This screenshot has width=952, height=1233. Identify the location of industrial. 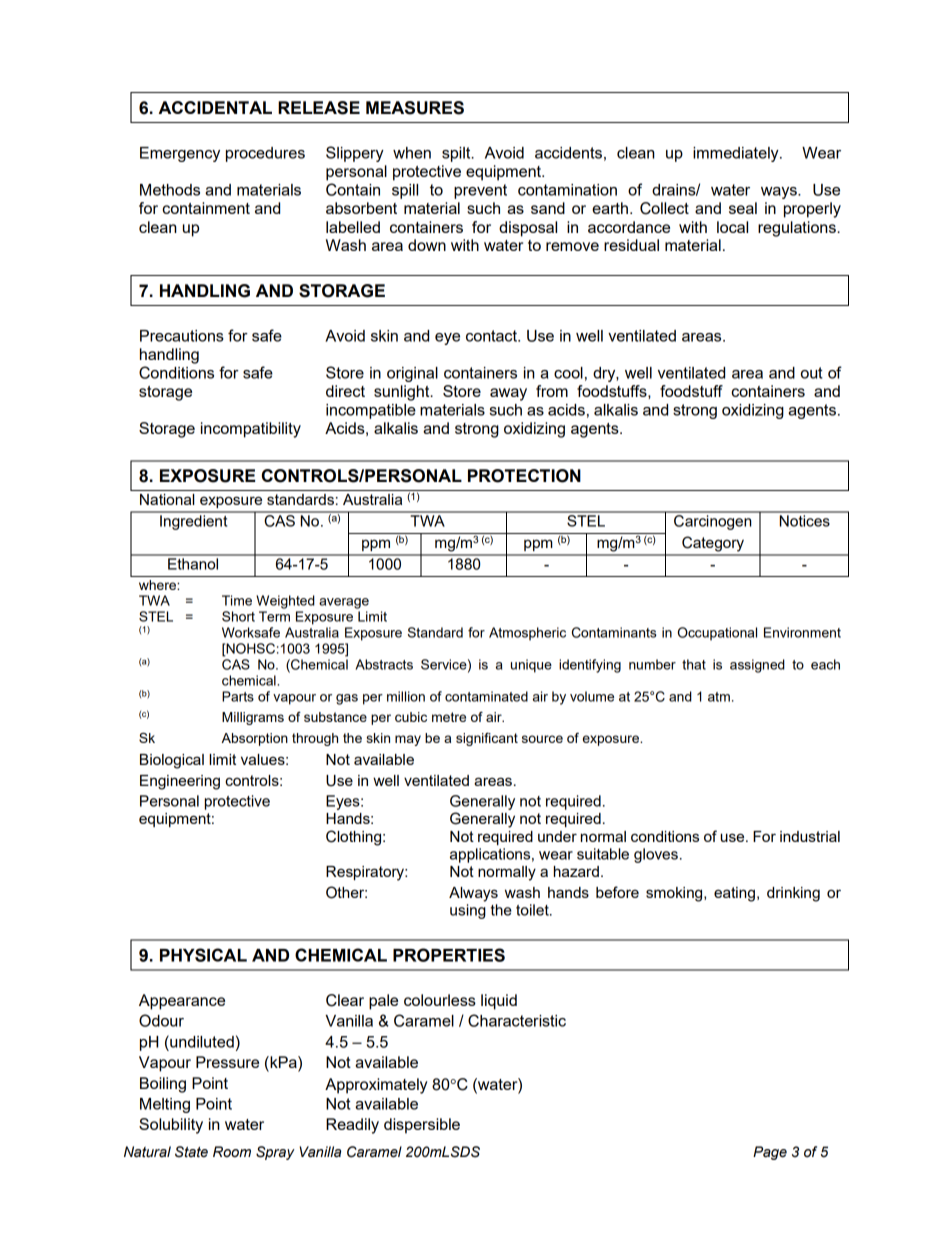
(810, 836).
